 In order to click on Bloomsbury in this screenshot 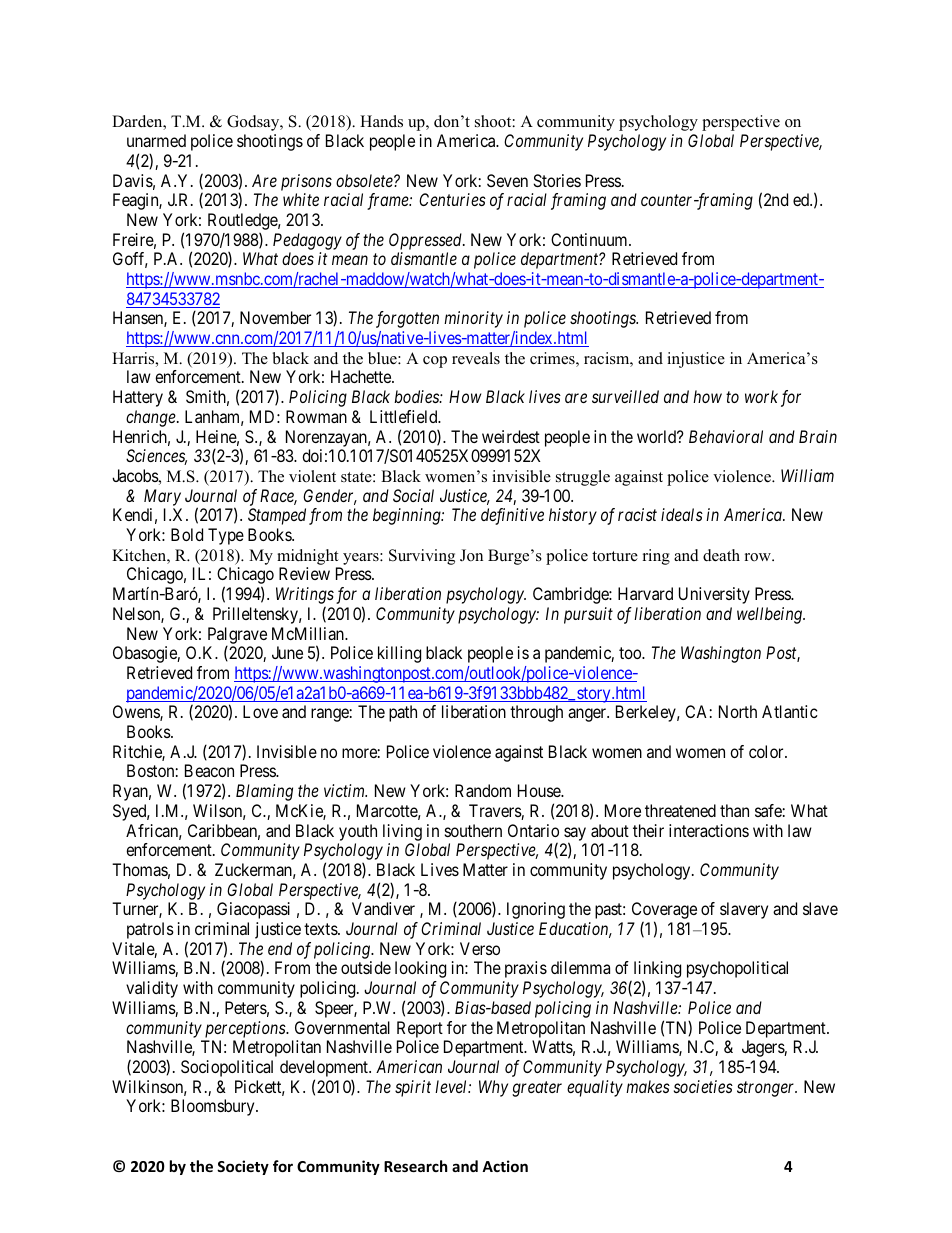, I will do `click(214, 1107)`.
